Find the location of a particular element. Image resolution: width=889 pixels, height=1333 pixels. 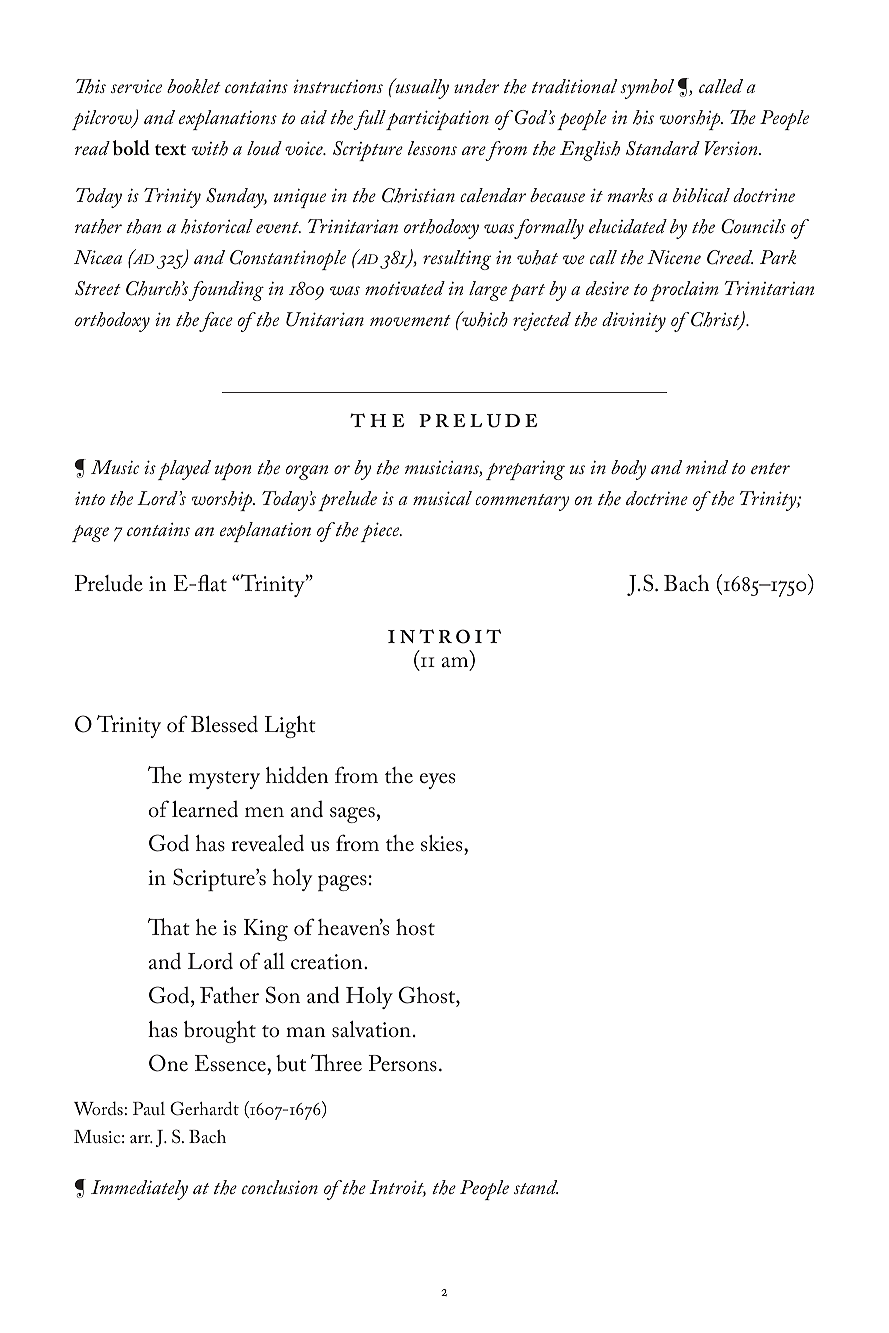

eyes is located at coordinates (437, 781).
